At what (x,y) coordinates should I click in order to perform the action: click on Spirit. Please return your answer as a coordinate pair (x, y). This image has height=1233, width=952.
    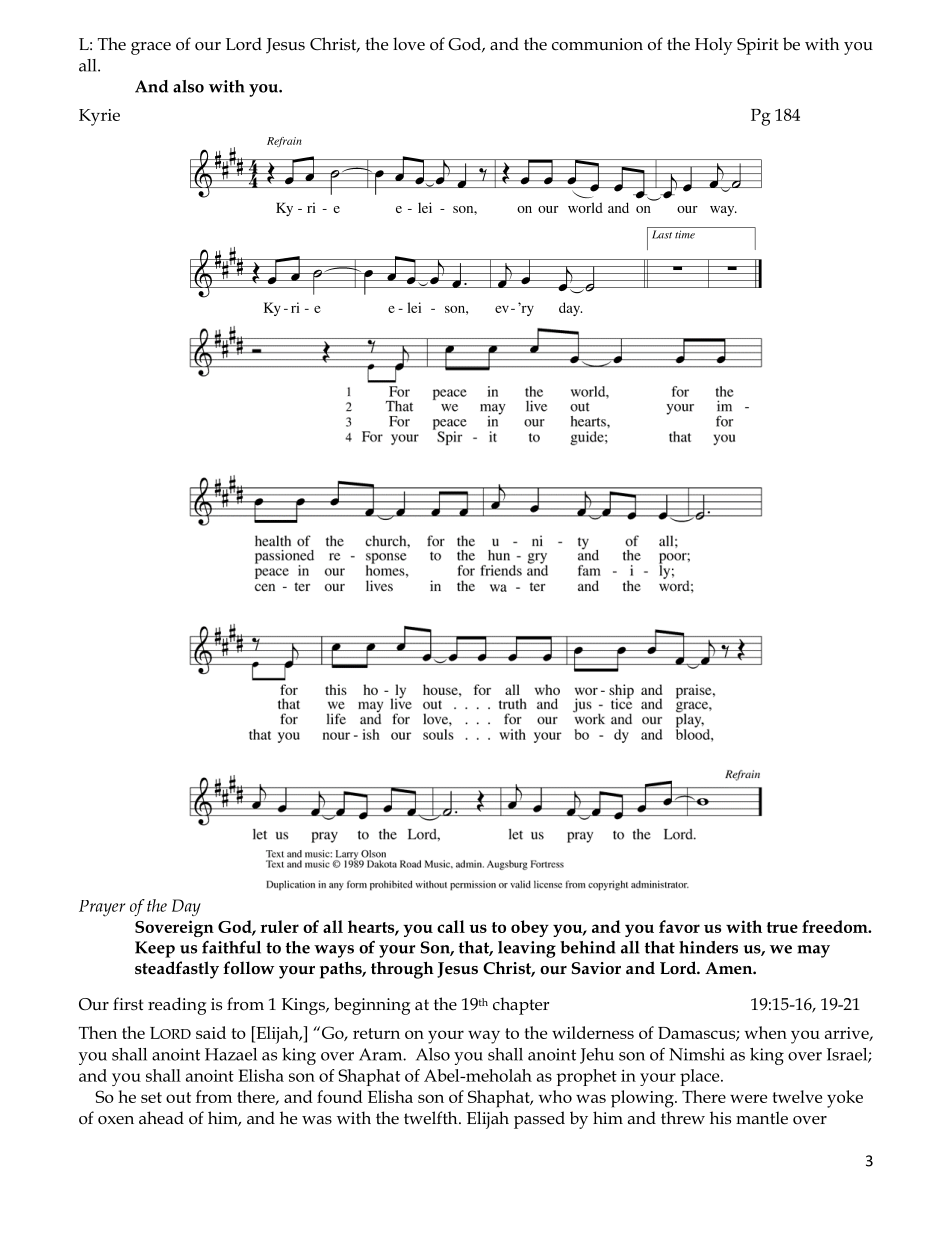
    Looking at the image, I should click on (757, 46).
